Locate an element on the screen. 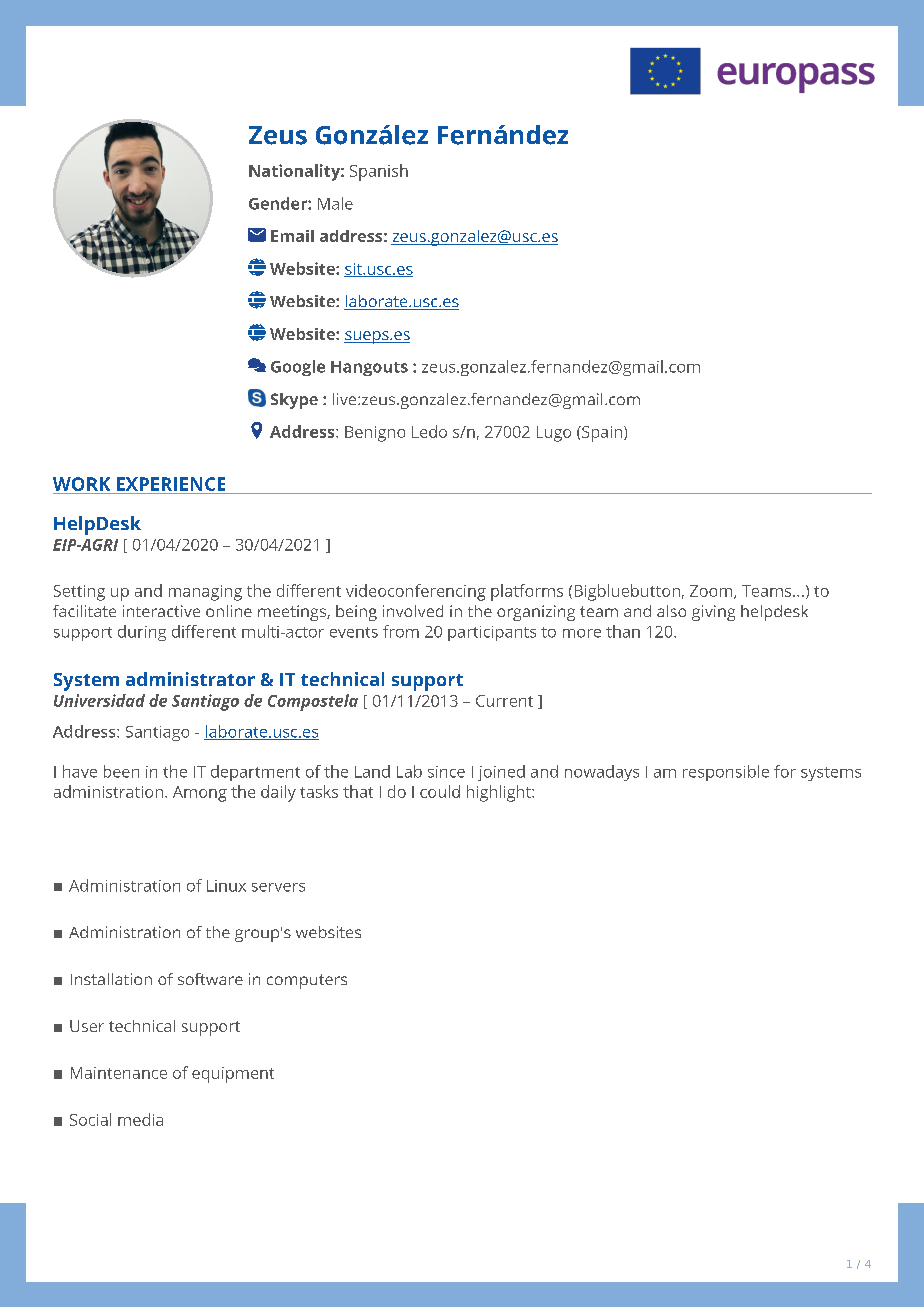 Image resolution: width=924 pixels, height=1307 pixels. could is located at coordinates (440, 791).
